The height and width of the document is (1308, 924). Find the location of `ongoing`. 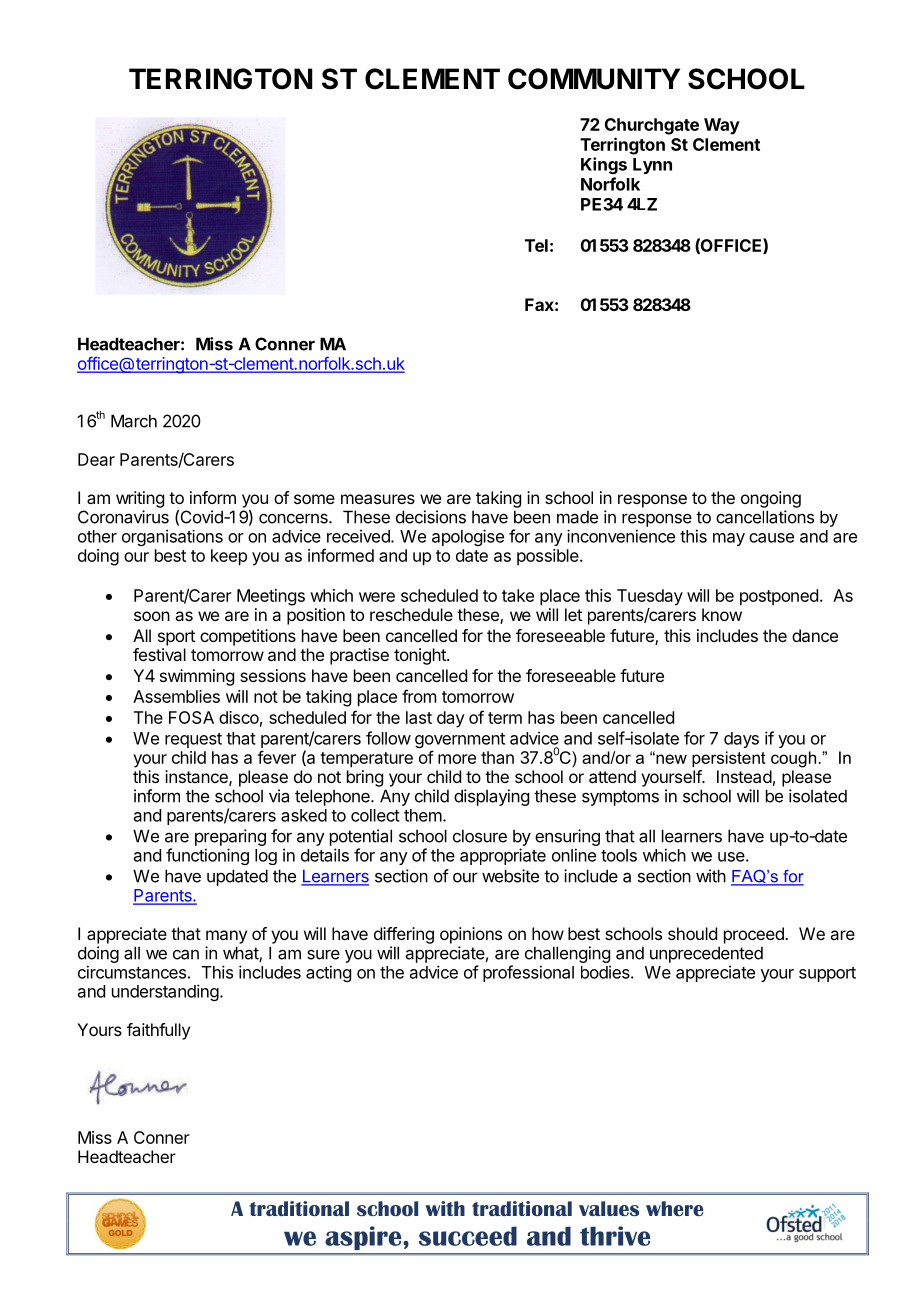

ongoing is located at coordinates (771, 499).
